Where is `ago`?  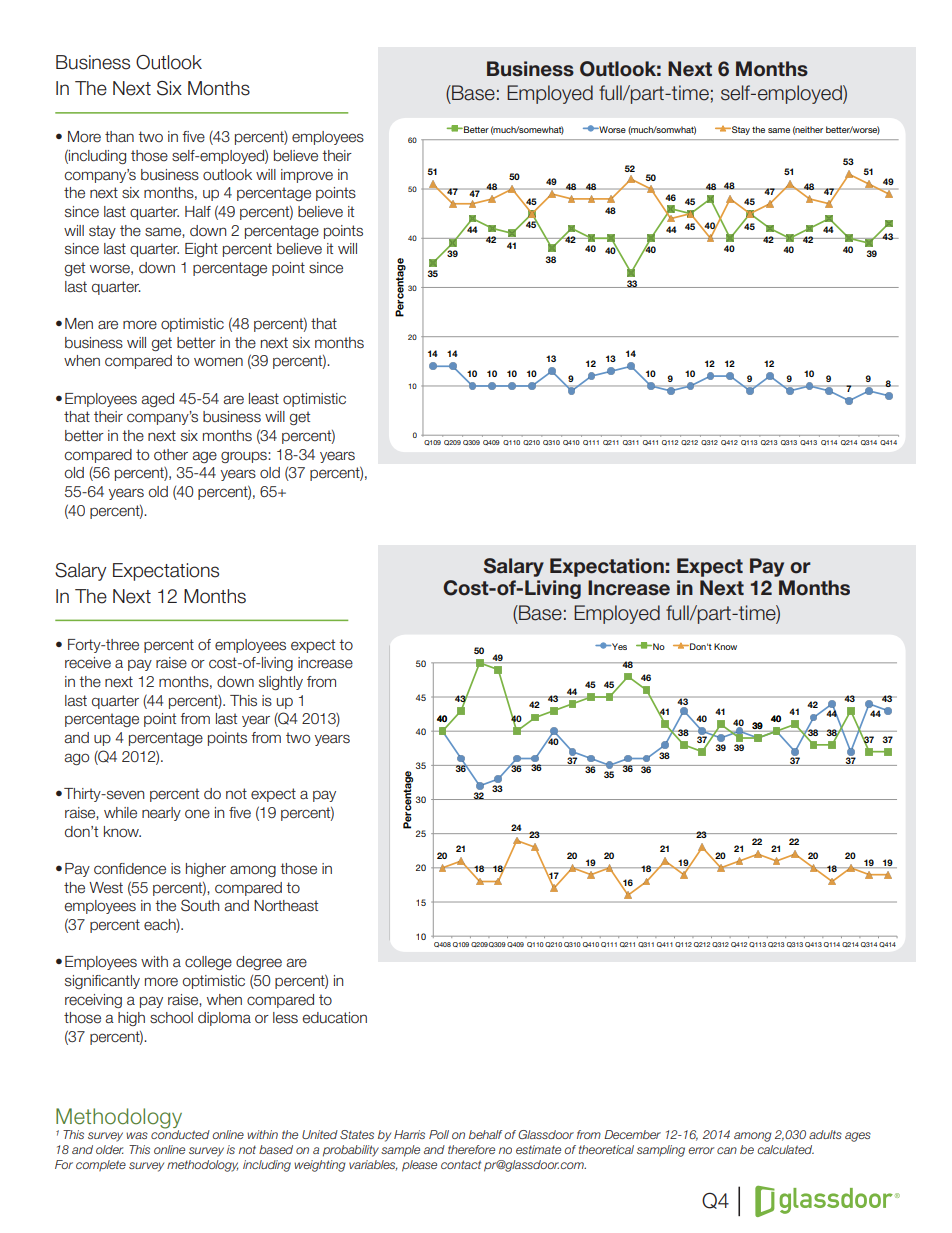 ago is located at coordinates (76, 759).
